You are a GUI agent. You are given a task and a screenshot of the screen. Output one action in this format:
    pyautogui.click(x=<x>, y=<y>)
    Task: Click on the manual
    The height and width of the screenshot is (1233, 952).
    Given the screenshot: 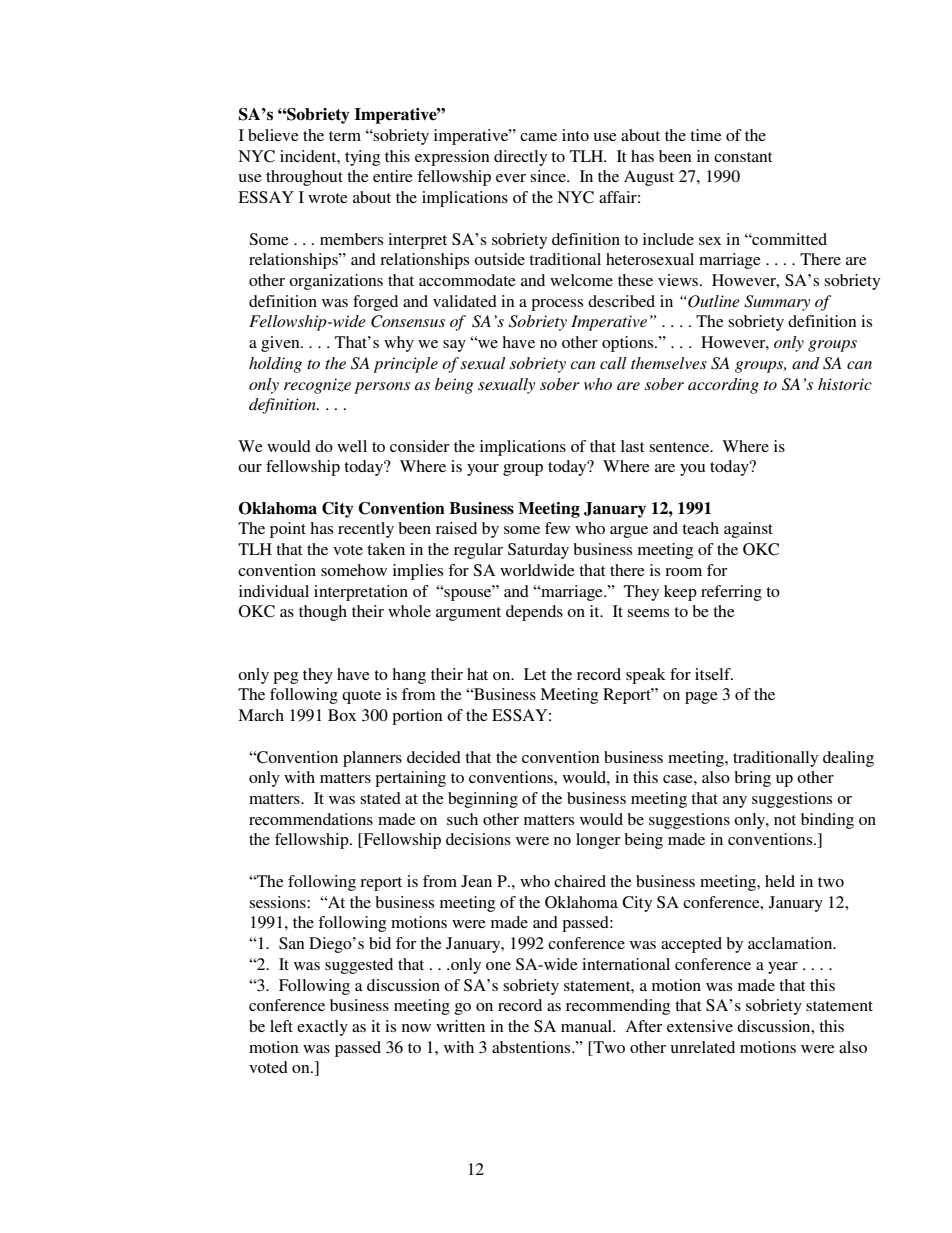 What is the action you would take?
    pyautogui.click(x=587, y=1026)
